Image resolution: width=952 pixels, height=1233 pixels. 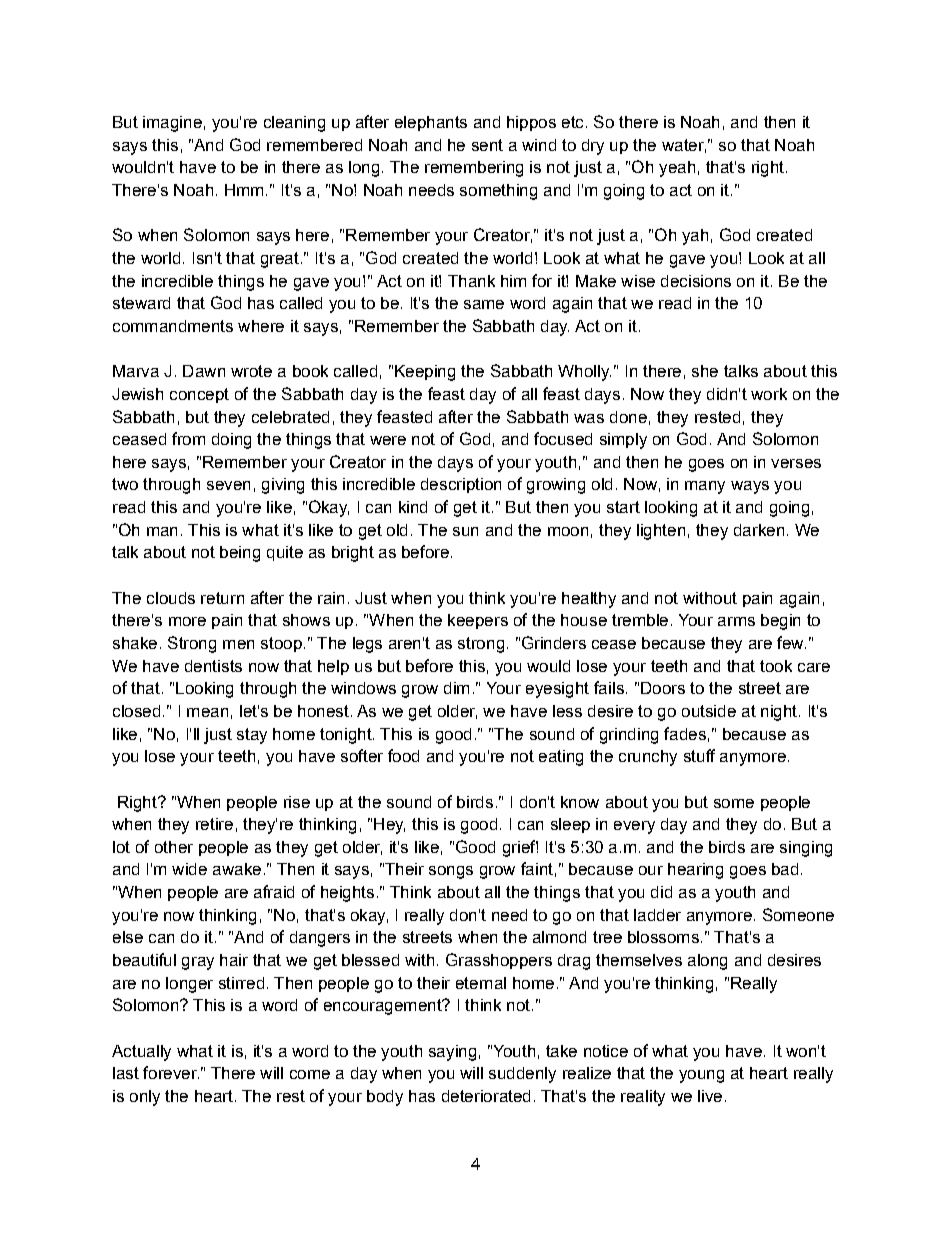 What do you see at coordinates (171, 1072) in the page?
I see `forever` at bounding box center [171, 1072].
